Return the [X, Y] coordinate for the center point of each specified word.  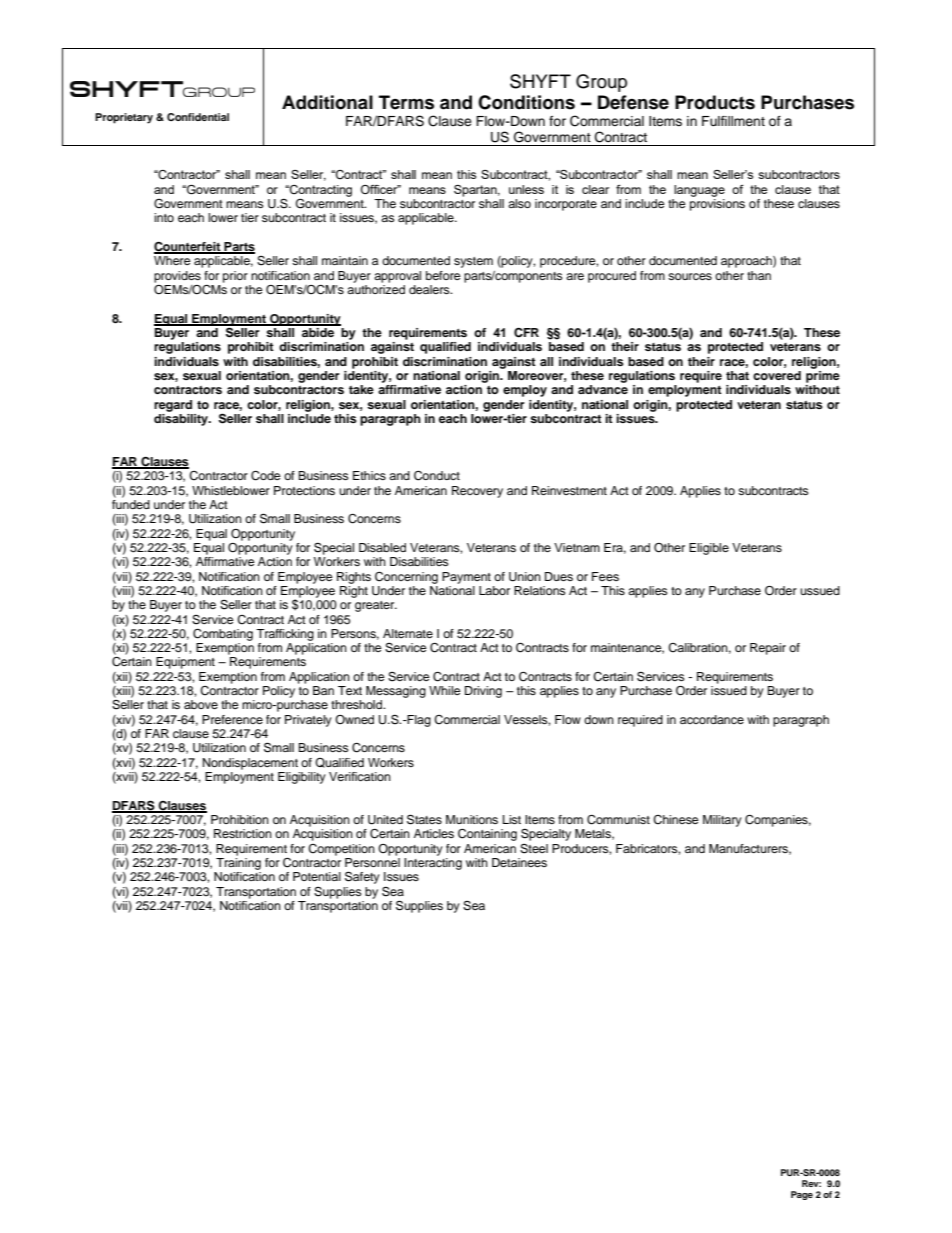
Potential [317, 876]
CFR [526, 332]
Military [722, 821]
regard [173, 406]
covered [777, 375]
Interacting [433, 864]
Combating [223, 635]
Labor [494, 590]
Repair [768, 649]
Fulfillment [733, 121]
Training [238, 864]
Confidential [198, 117]
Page [802, 1195]
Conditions [526, 102]
